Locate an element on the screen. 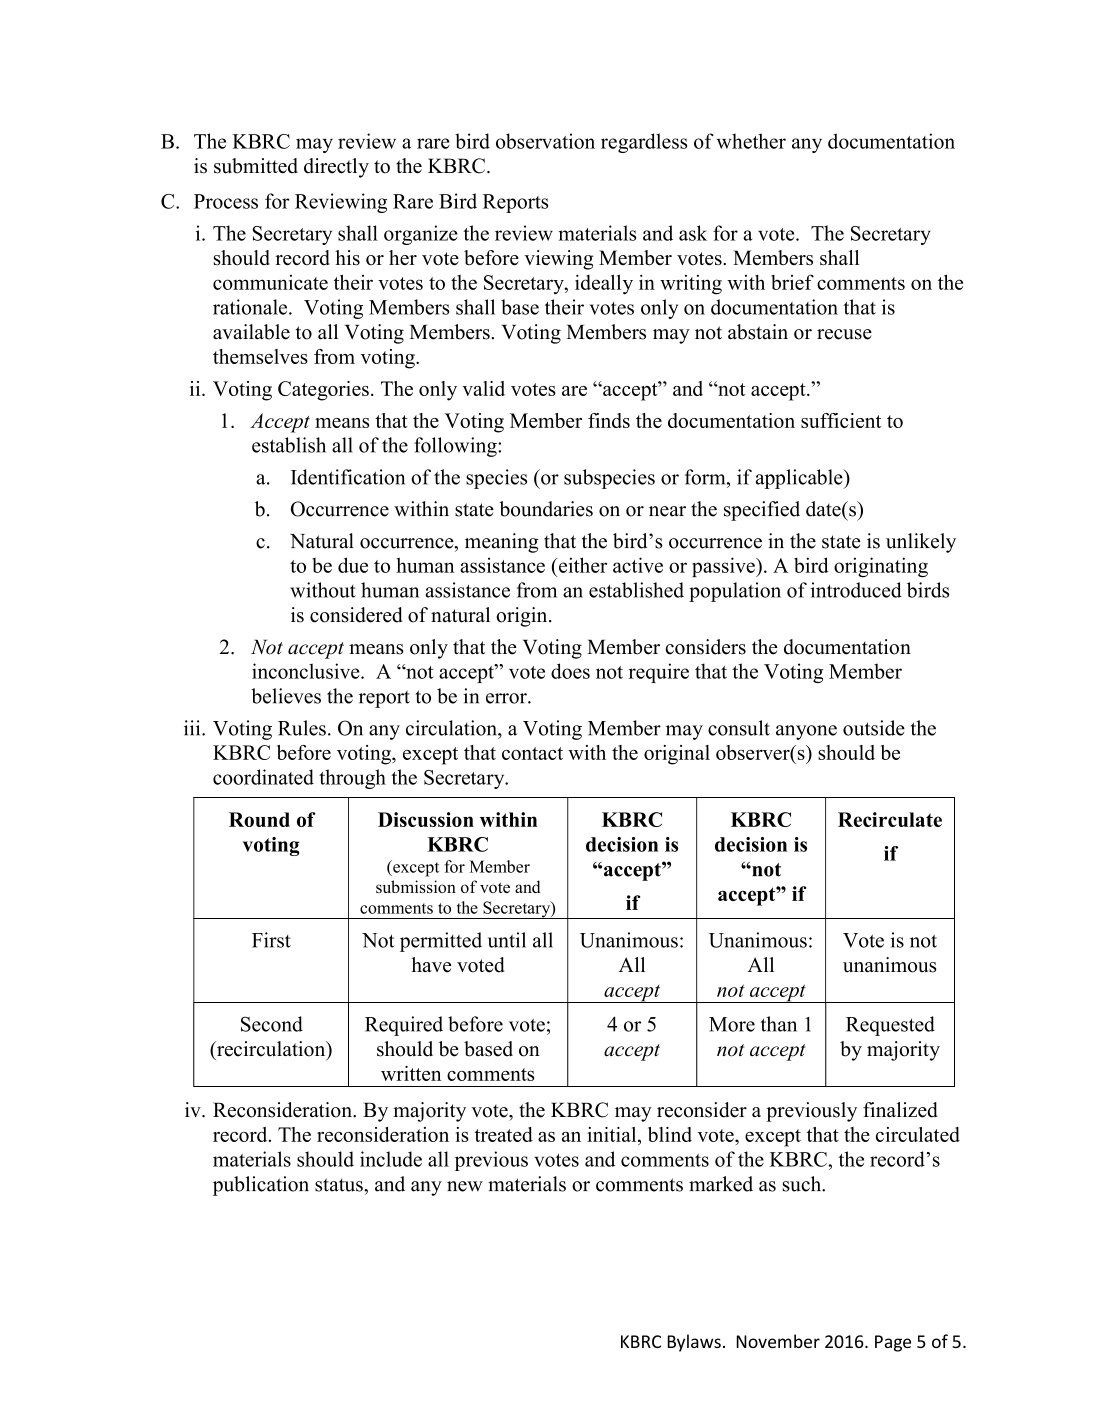 Image resolution: width=1096 pixels, height=1418 pixels. observation is located at coordinates (545, 141).
